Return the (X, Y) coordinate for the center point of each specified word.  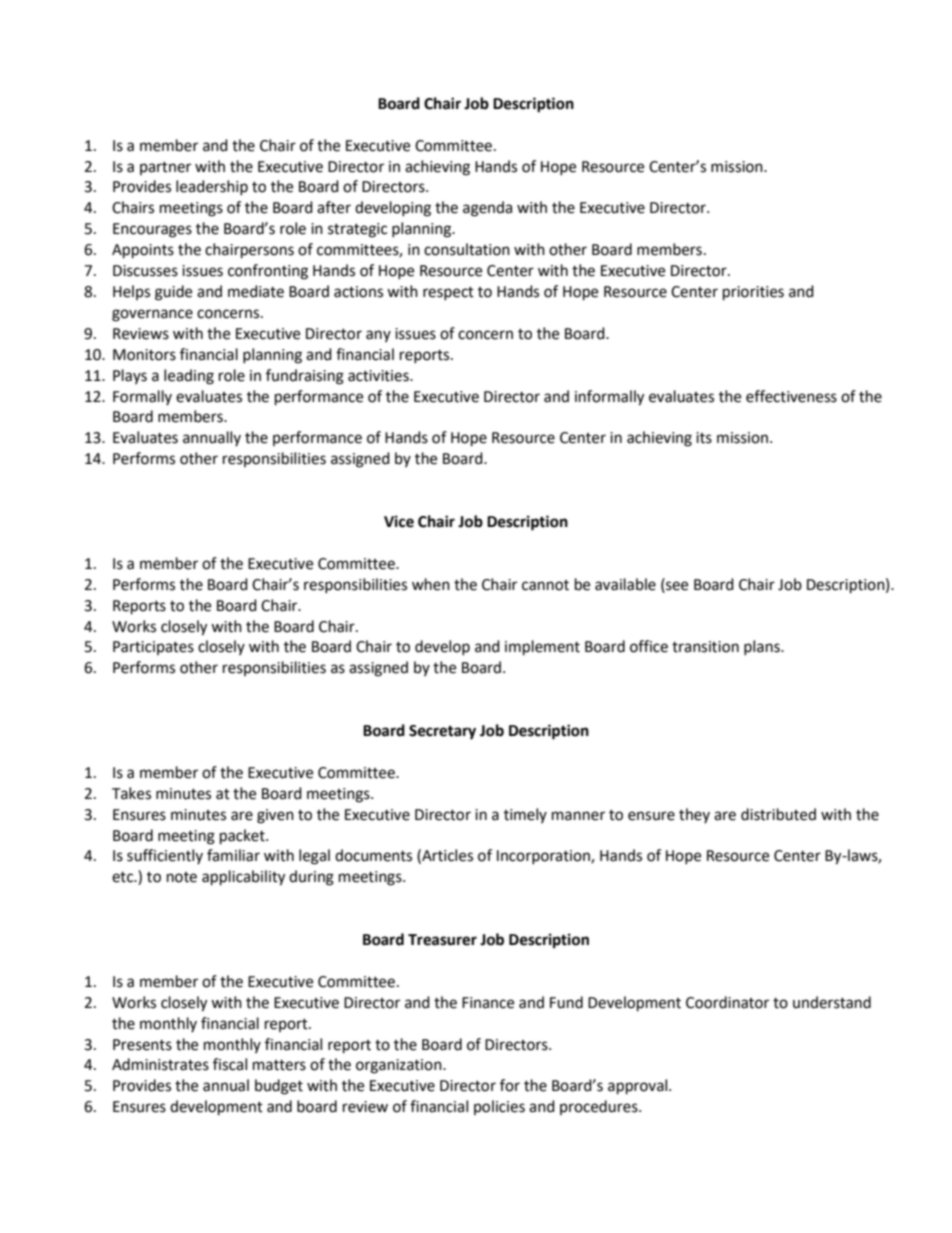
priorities (753, 293)
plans (763, 647)
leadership (212, 187)
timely (525, 815)
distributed (778, 814)
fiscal (230, 1064)
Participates (153, 648)
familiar (233, 855)
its (704, 438)
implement (542, 648)
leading (189, 377)
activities (379, 376)
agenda (487, 209)
